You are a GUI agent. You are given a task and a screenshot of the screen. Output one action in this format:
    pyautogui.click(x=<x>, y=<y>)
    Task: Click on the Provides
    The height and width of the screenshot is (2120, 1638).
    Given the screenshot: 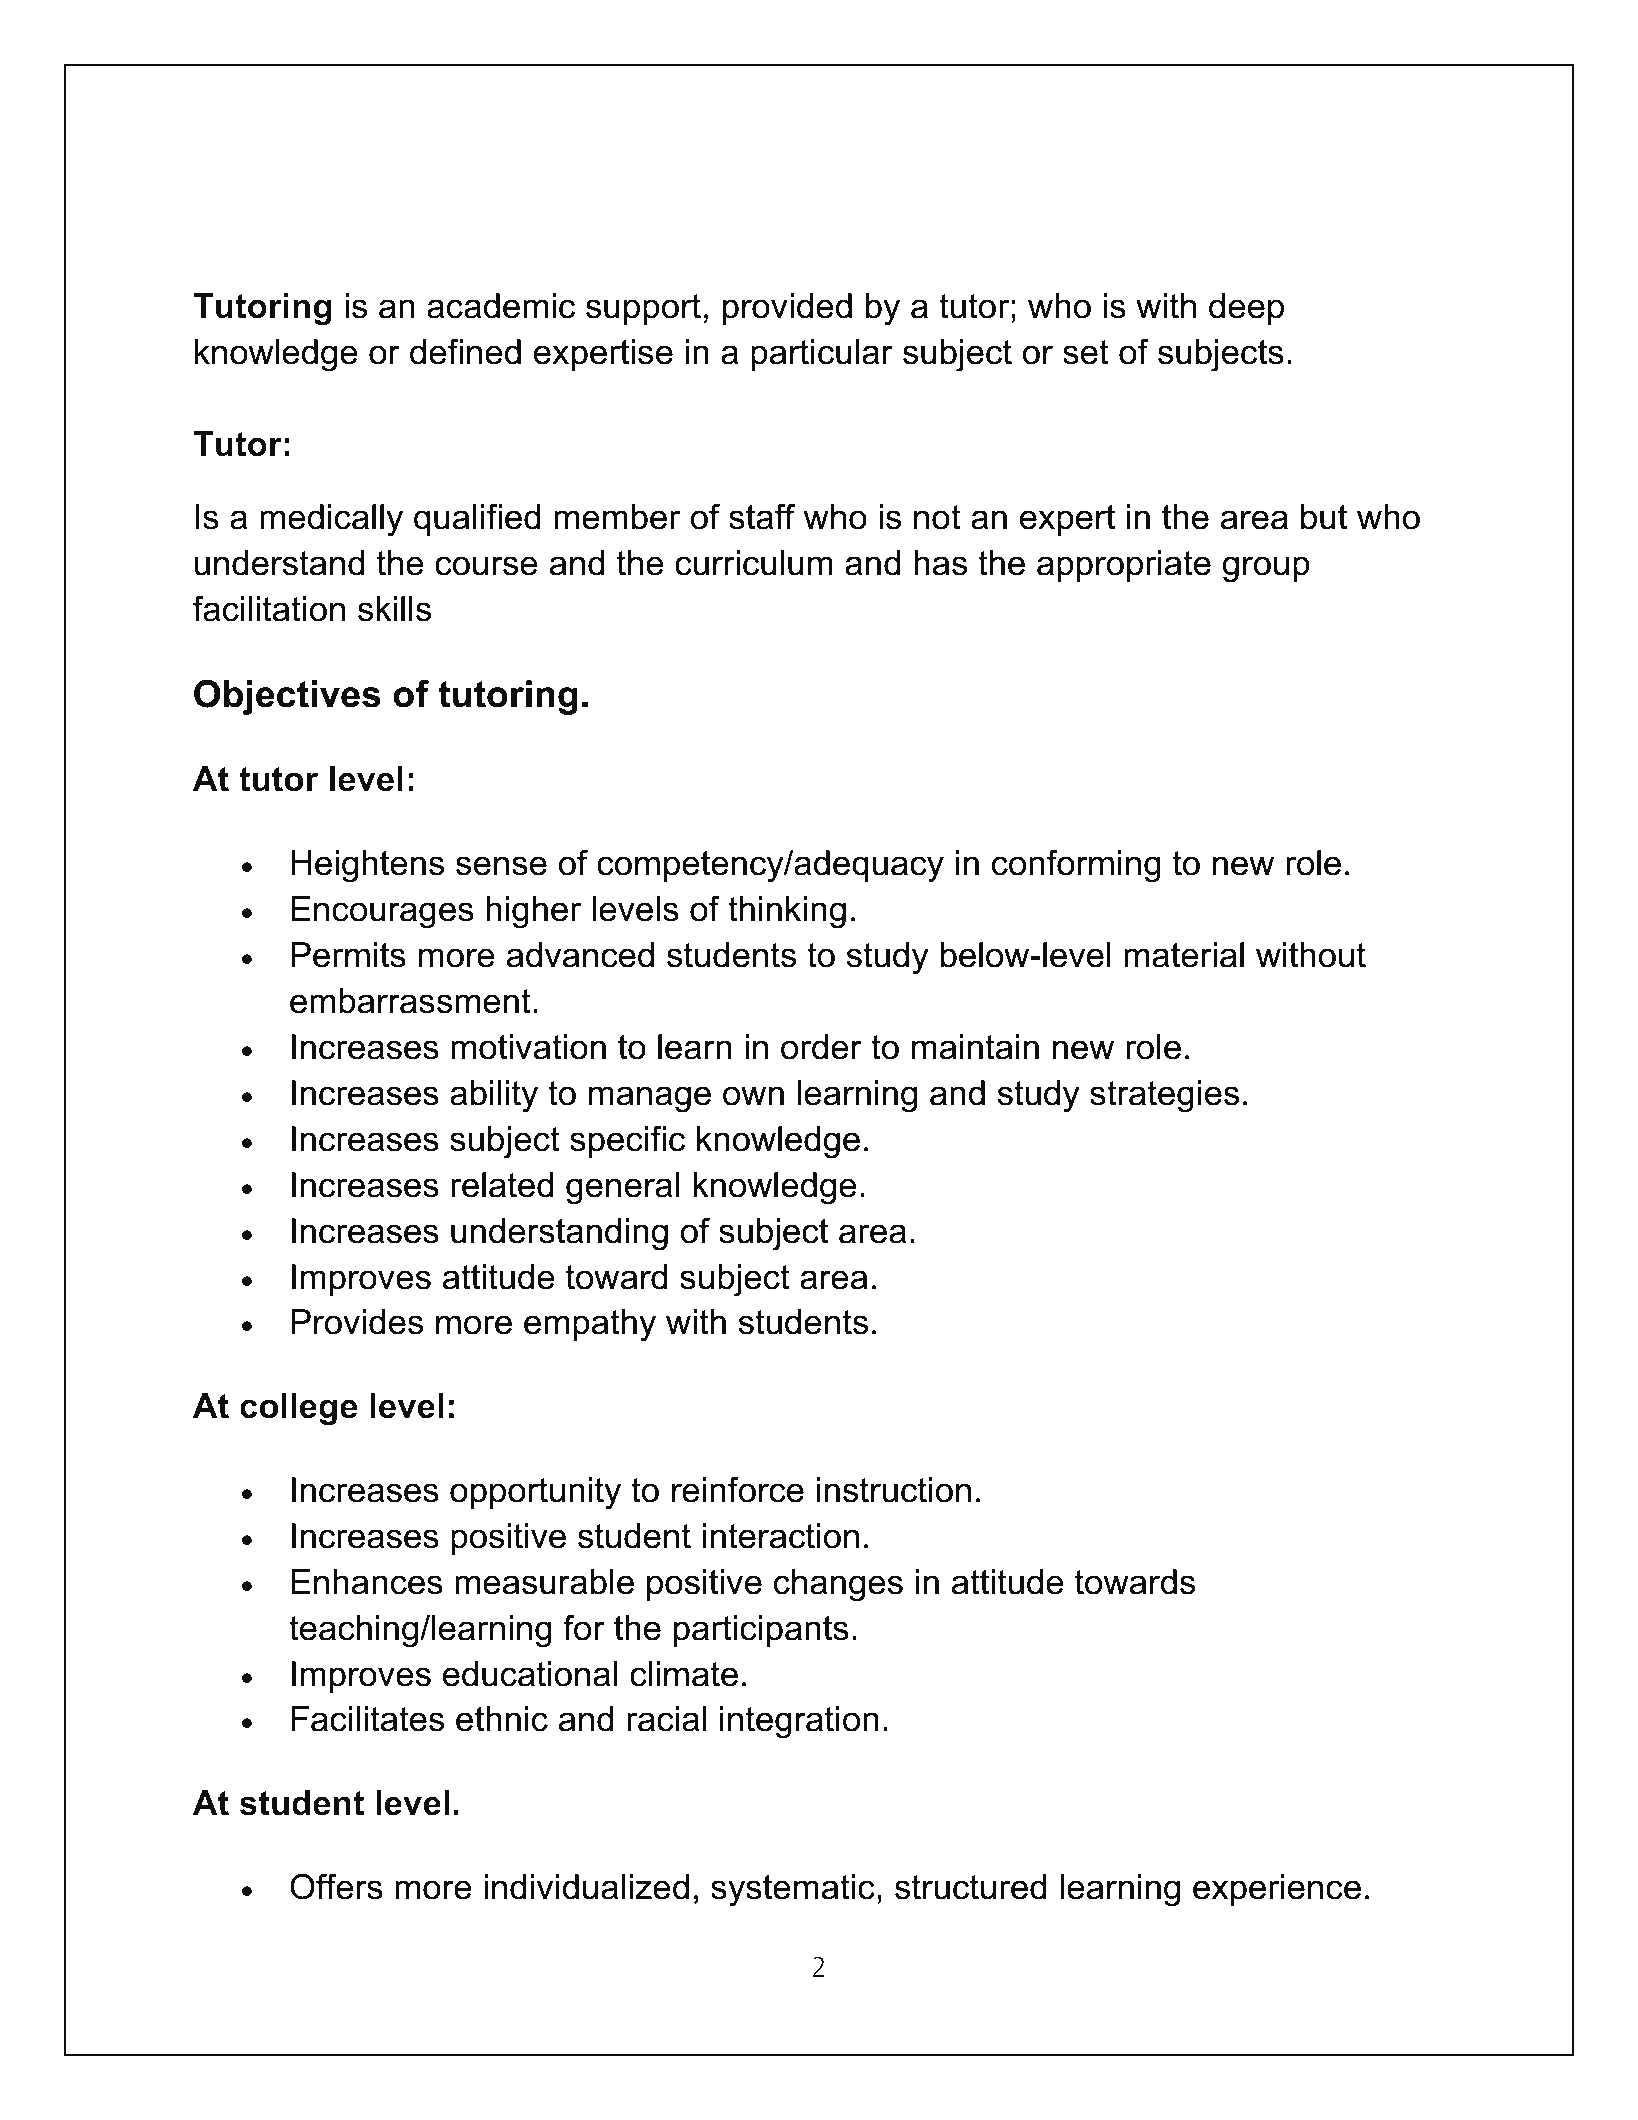 What is the action you would take?
    pyautogui.click(x=357, y=1322)
